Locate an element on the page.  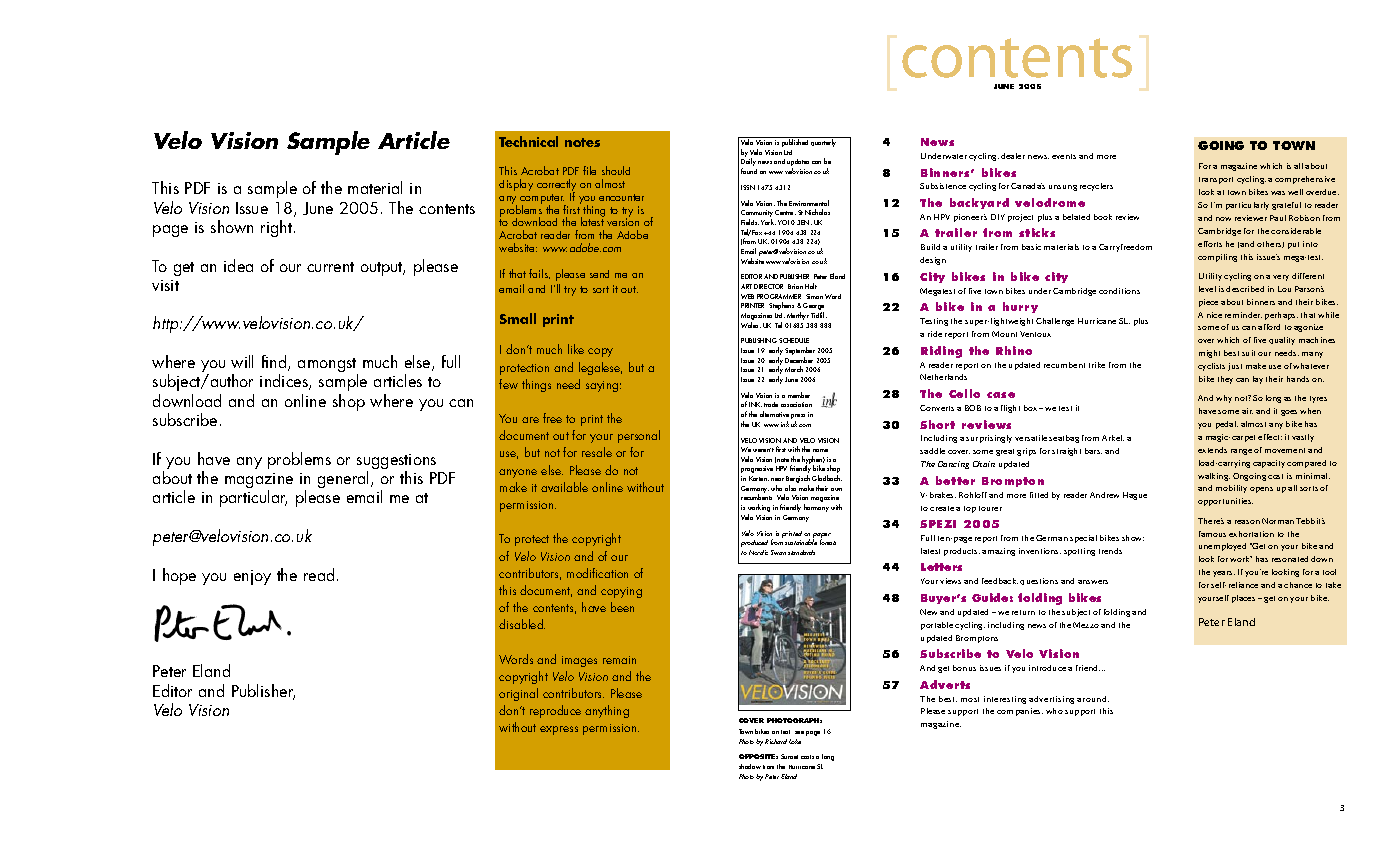
transport is located at coordinates (1216, 180).
